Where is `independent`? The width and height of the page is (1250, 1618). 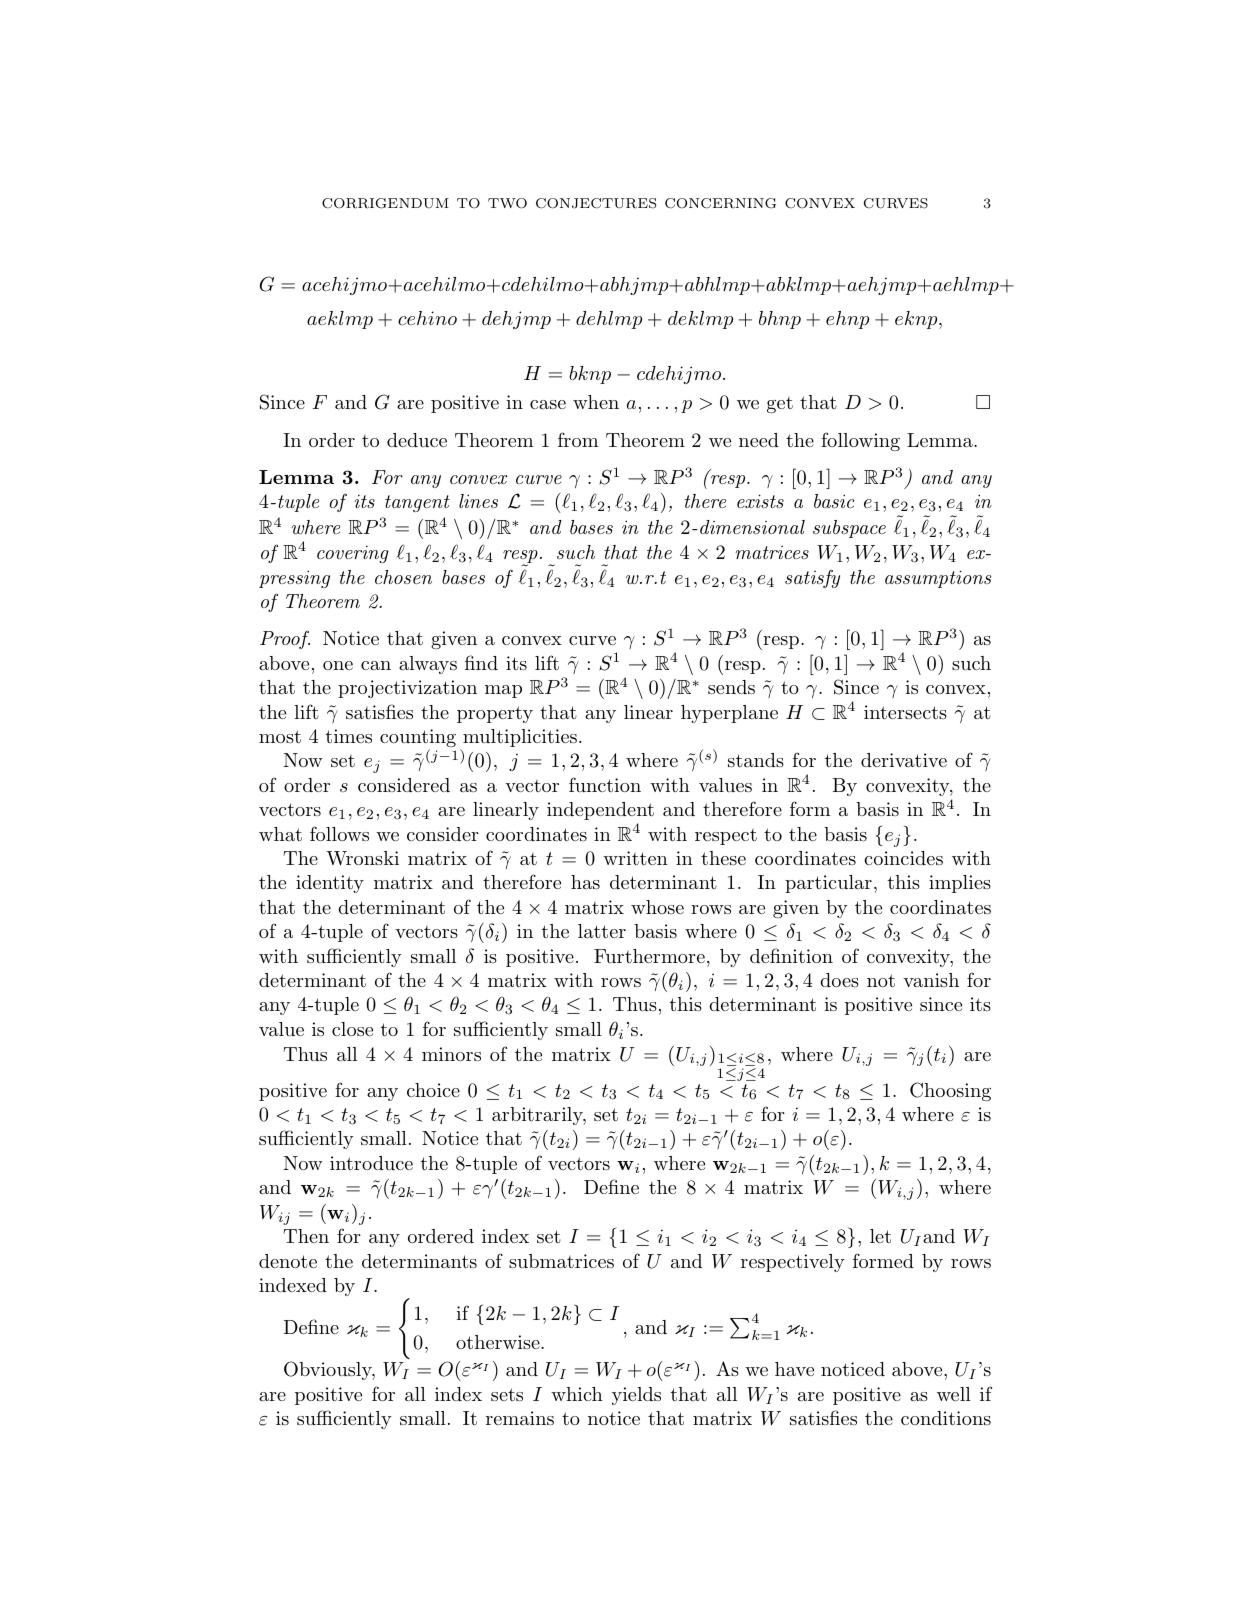
independent is located at coordinates (600, 811).
